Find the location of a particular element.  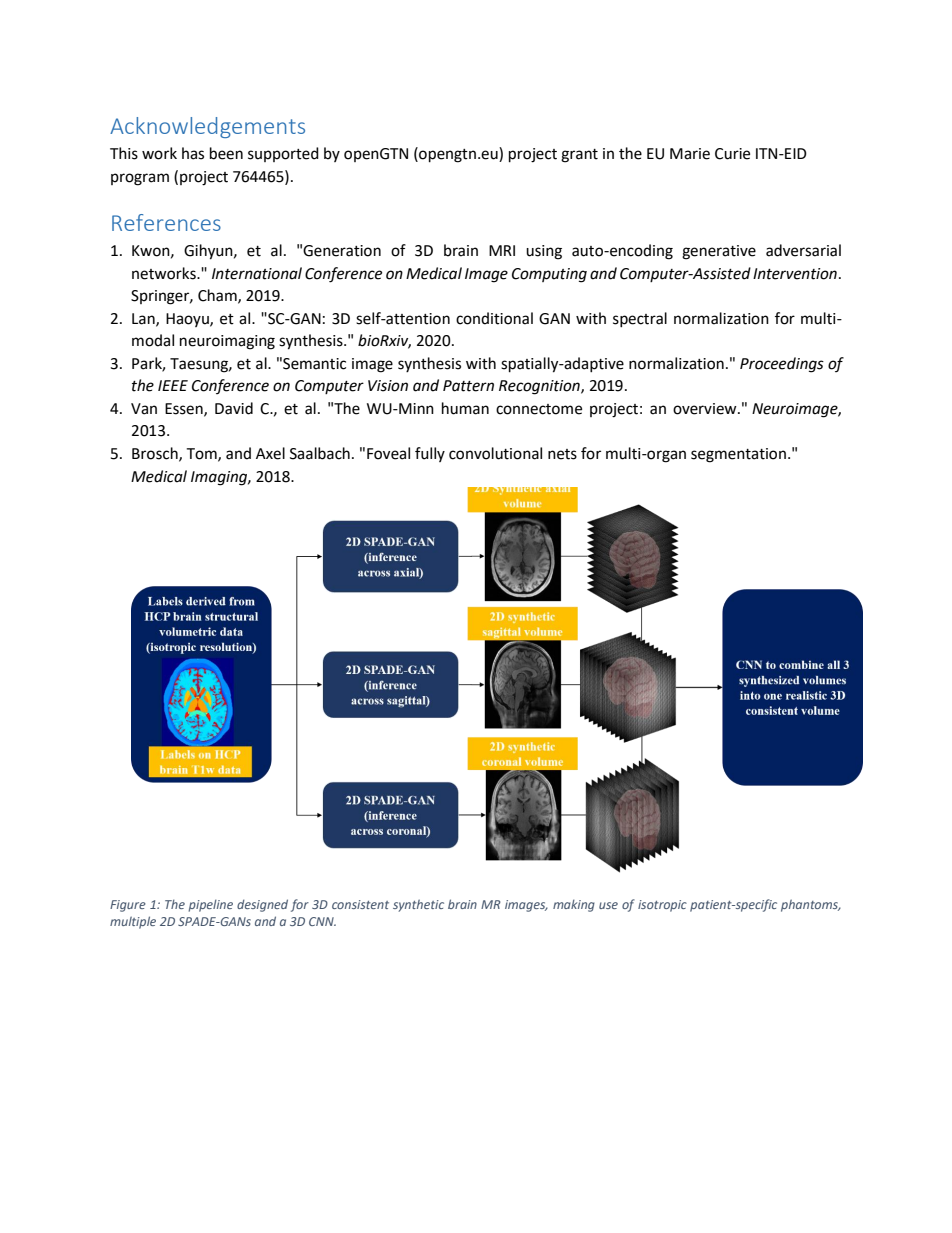

Proceedings is located at coordinates (782, 365).
